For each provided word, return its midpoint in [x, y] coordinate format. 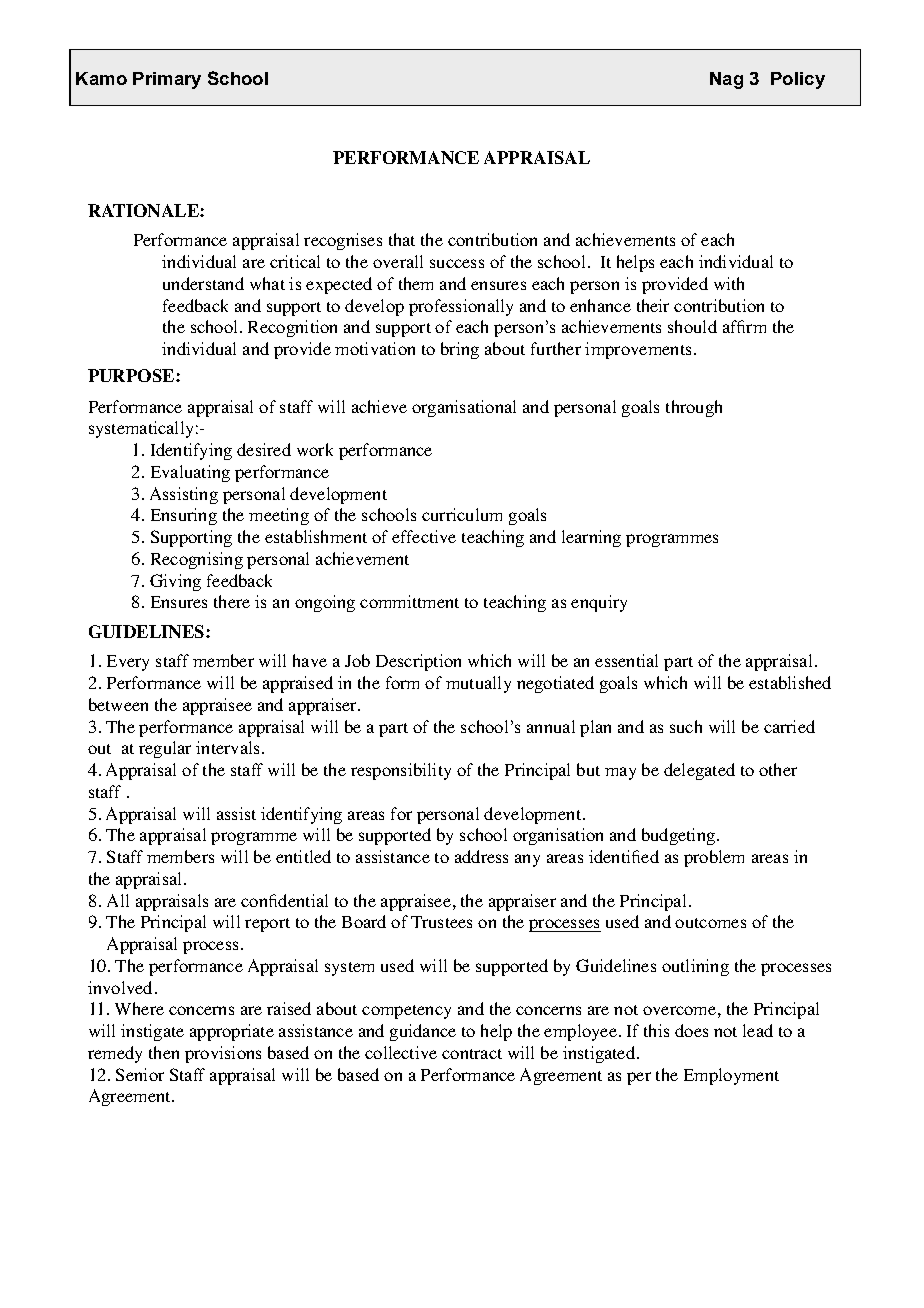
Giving [175, 582]
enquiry [599, 603]
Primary [167, 80]
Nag [726, 80]
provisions [223, 1054]
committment [409, 601]
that [402, 239]
